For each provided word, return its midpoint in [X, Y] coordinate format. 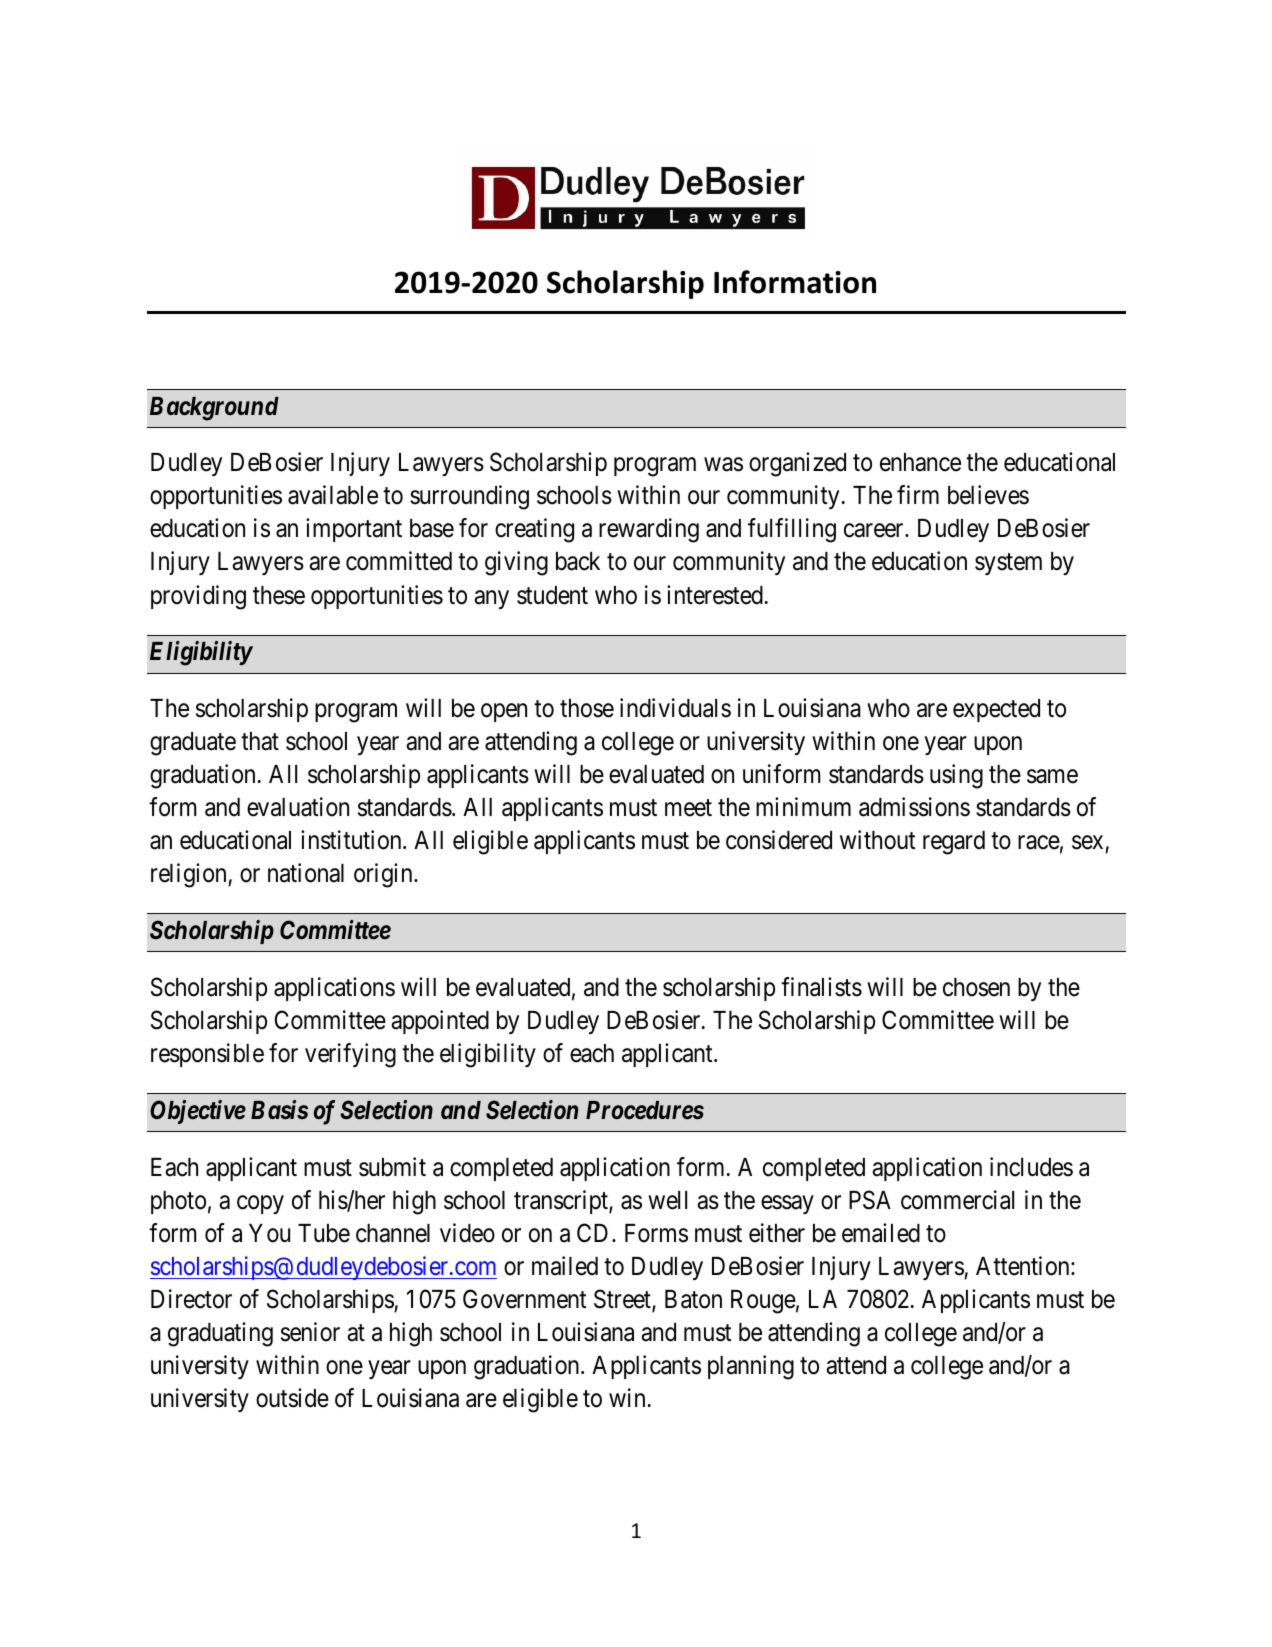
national [306, 873]
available [333, 495]
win [627, 1397]
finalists [821, 987]
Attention [1024, 1266]
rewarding [649, 530]
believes [988, 495]
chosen [976, 987]
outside [292, 1398]
